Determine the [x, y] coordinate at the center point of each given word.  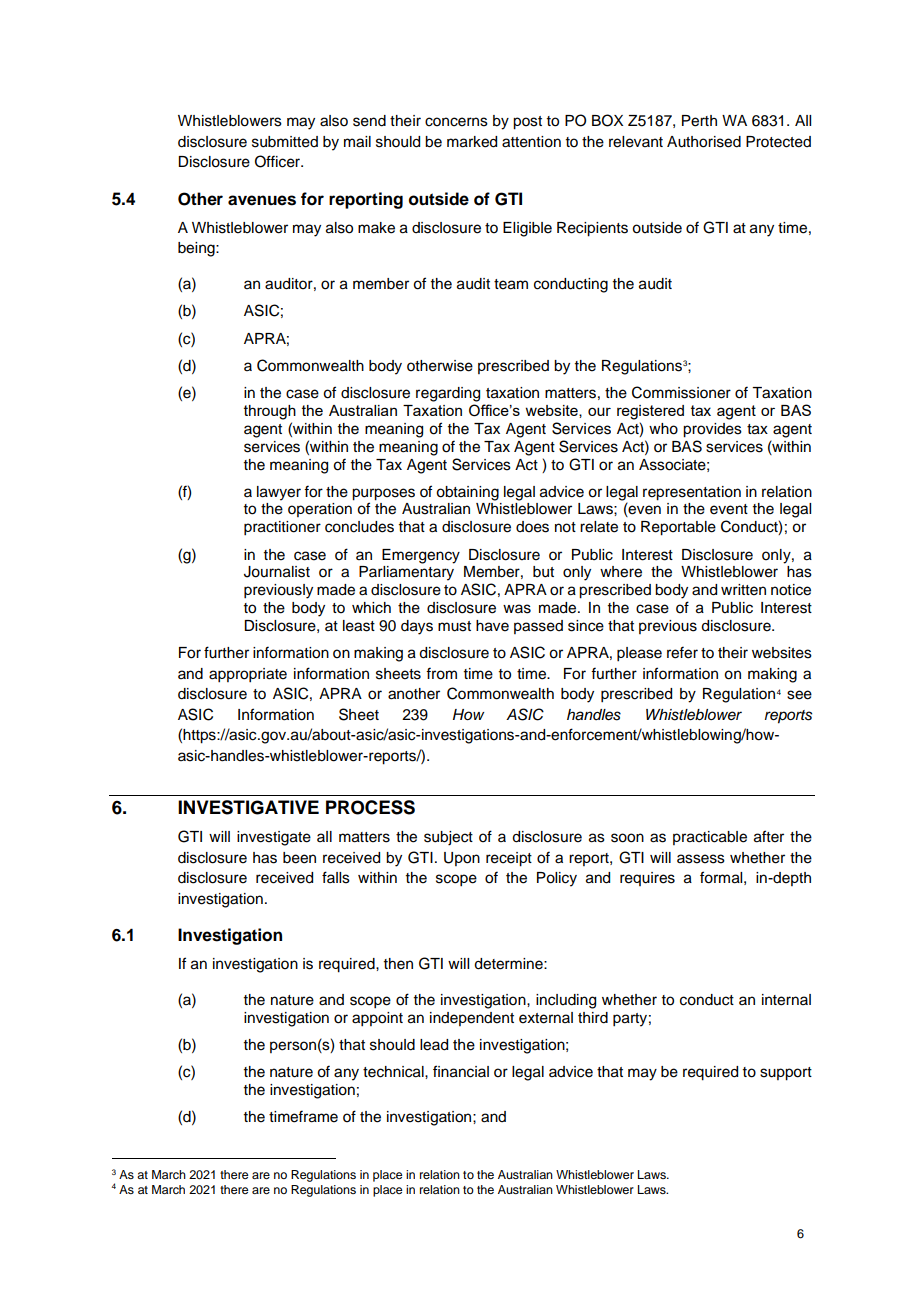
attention [531, 142]
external [546, 1018]
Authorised [704, 142]
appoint [377, 1019]
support [786, 1074]
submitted [285, 142]
